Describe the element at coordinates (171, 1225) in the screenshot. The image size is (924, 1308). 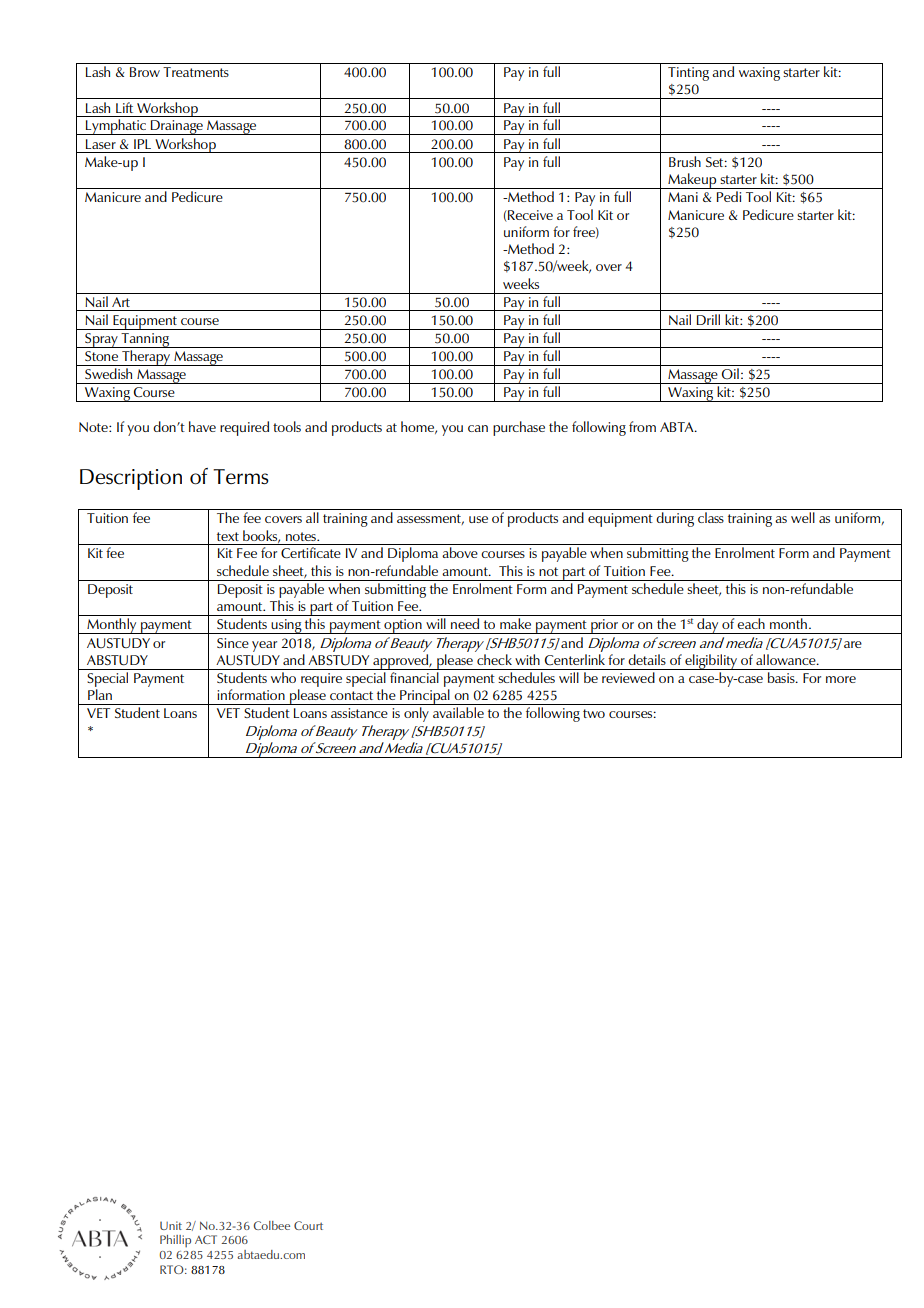
I see `Unit` at that location.
